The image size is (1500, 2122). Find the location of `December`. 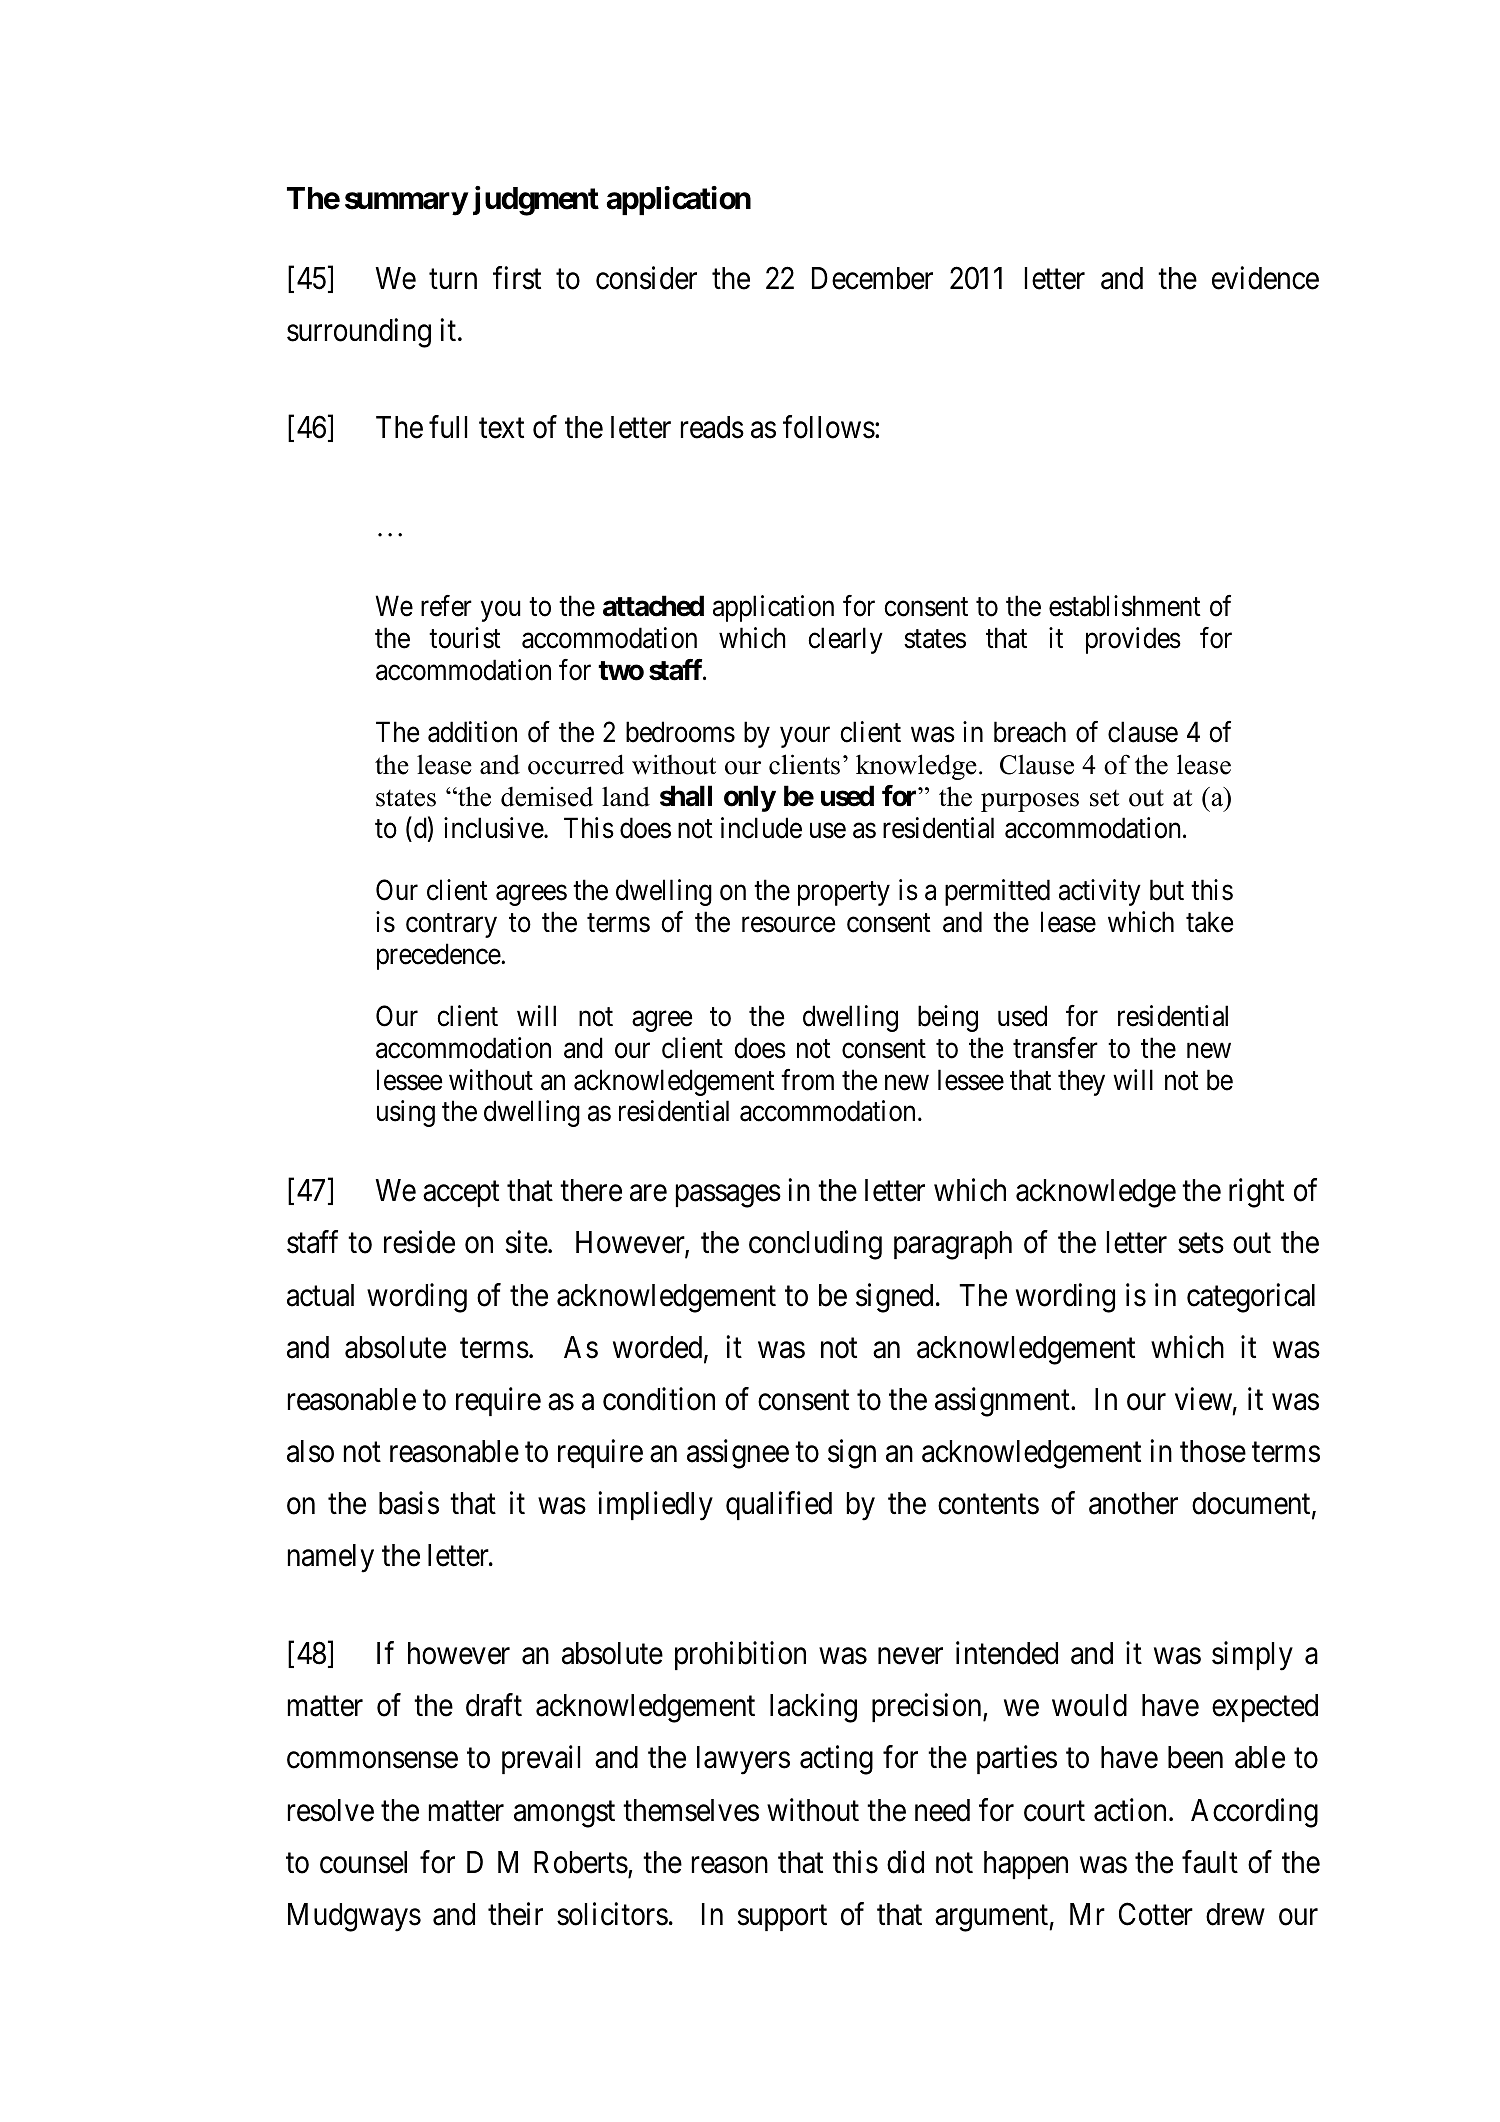

December is located at coordinates (872, 278).
